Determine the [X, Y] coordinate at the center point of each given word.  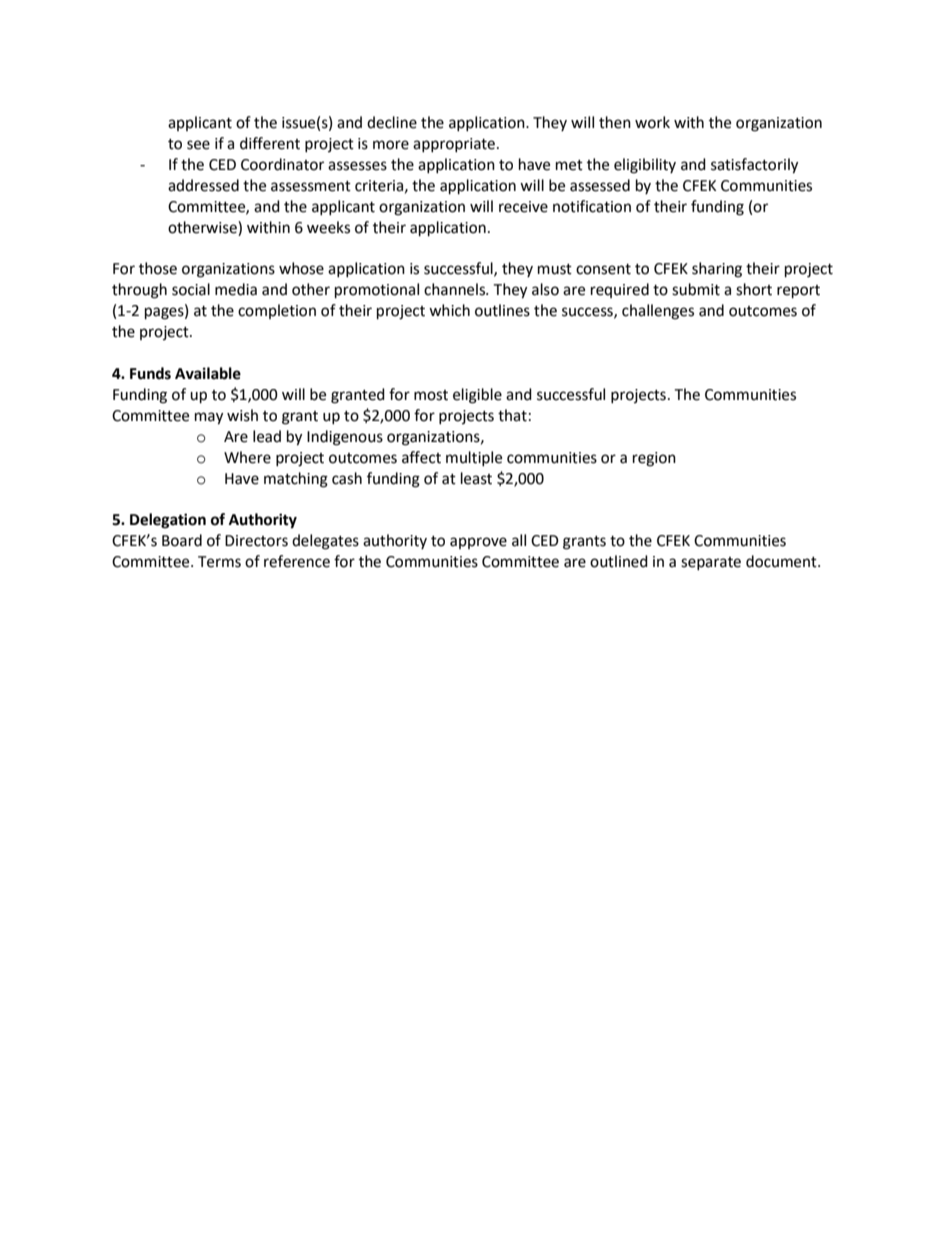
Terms [219, 562]
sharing [717, 270]
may [209, 418]
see [198, 145]
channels [456, 289]
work [652, 122]
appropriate [454, 145]
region [654, 459]
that [512, 415]
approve [478, 543]
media [236, 289]
